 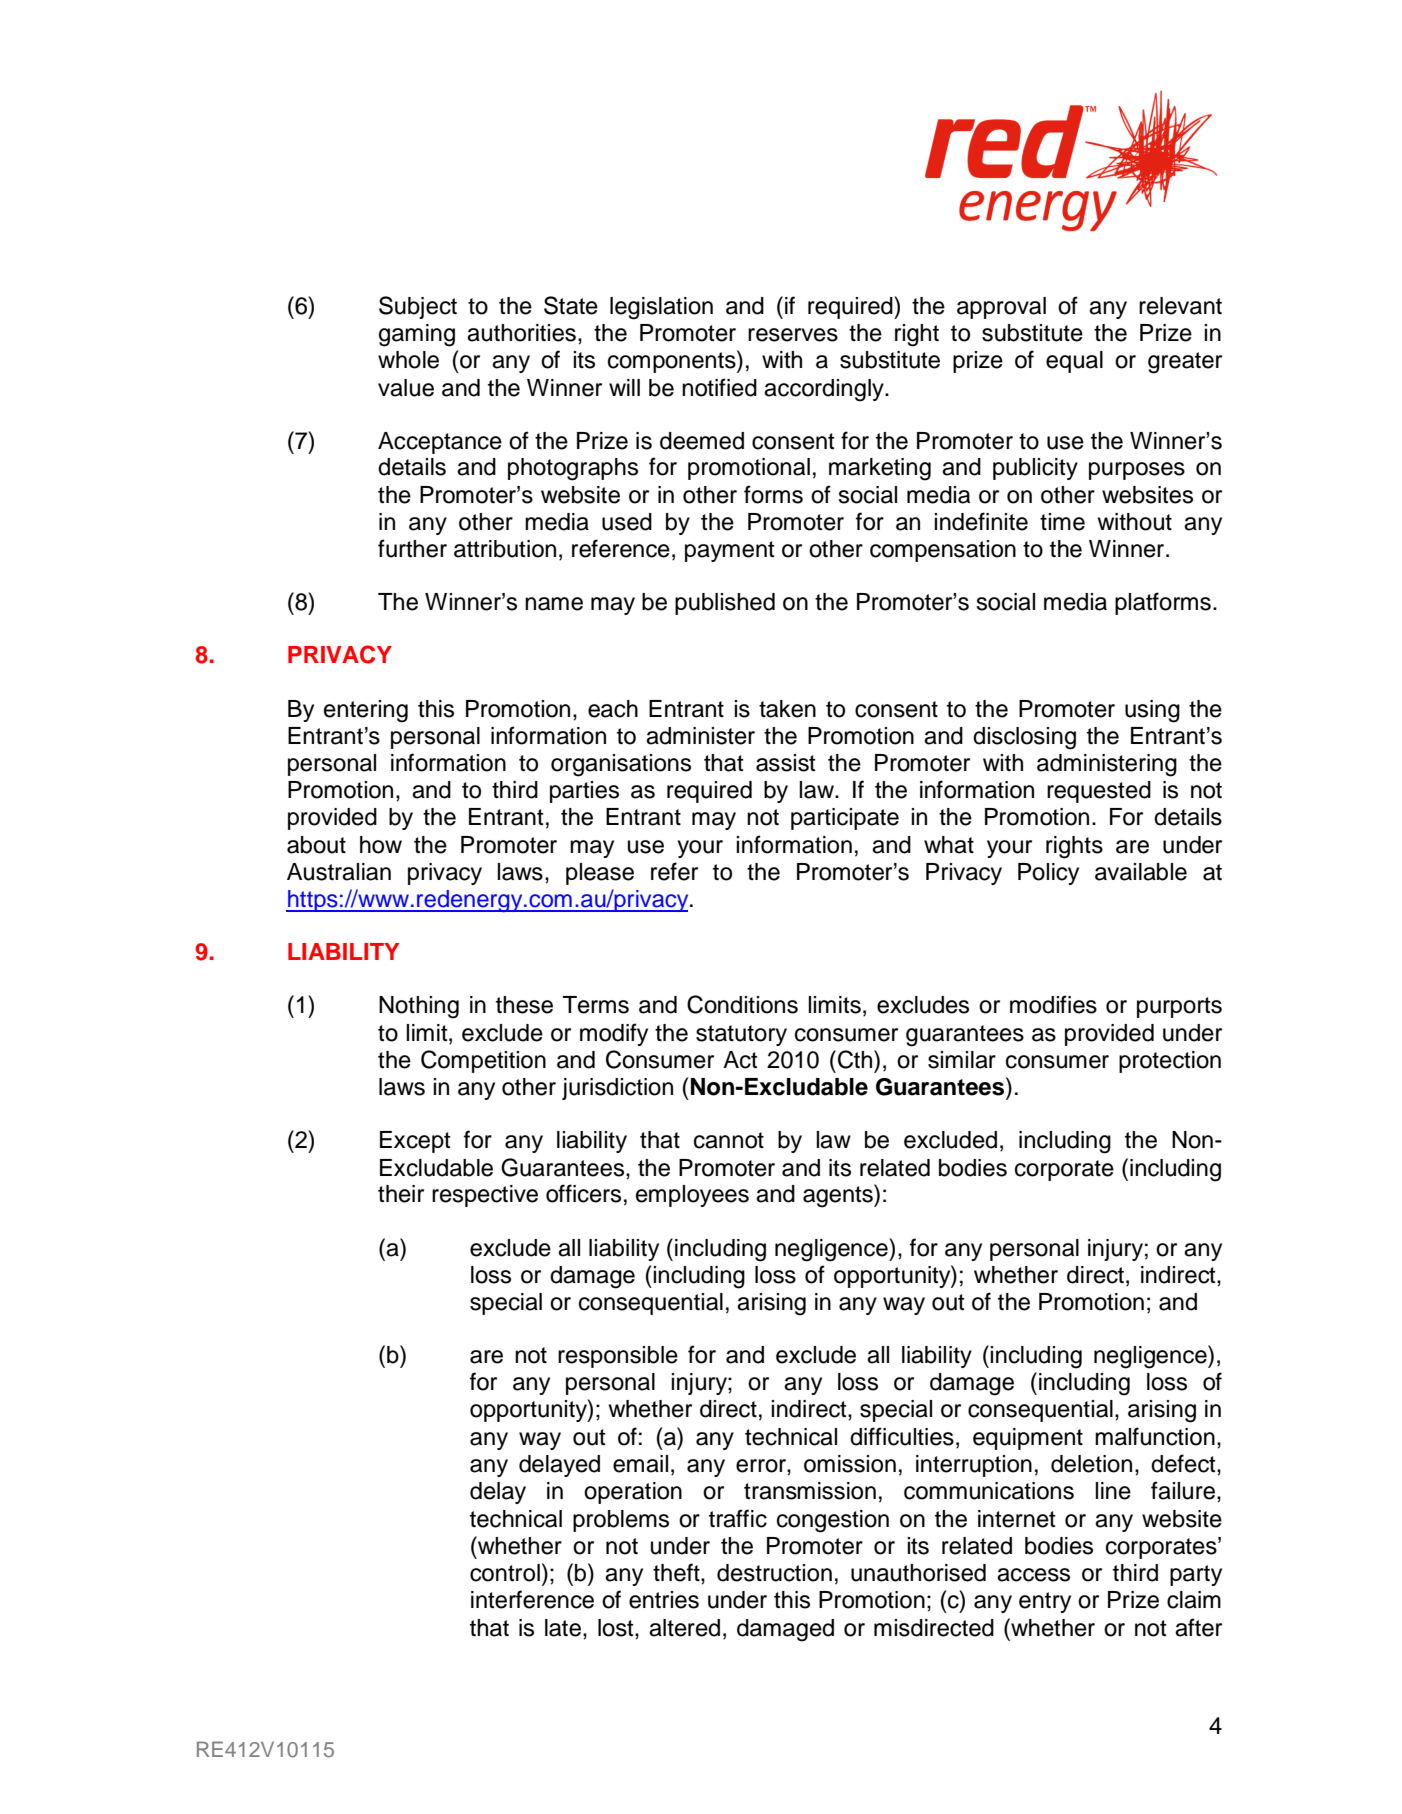 What do you see at coordinates (774, 1573) in the screenshot?
I see `destruction` at bounding box center [774, 1573].
